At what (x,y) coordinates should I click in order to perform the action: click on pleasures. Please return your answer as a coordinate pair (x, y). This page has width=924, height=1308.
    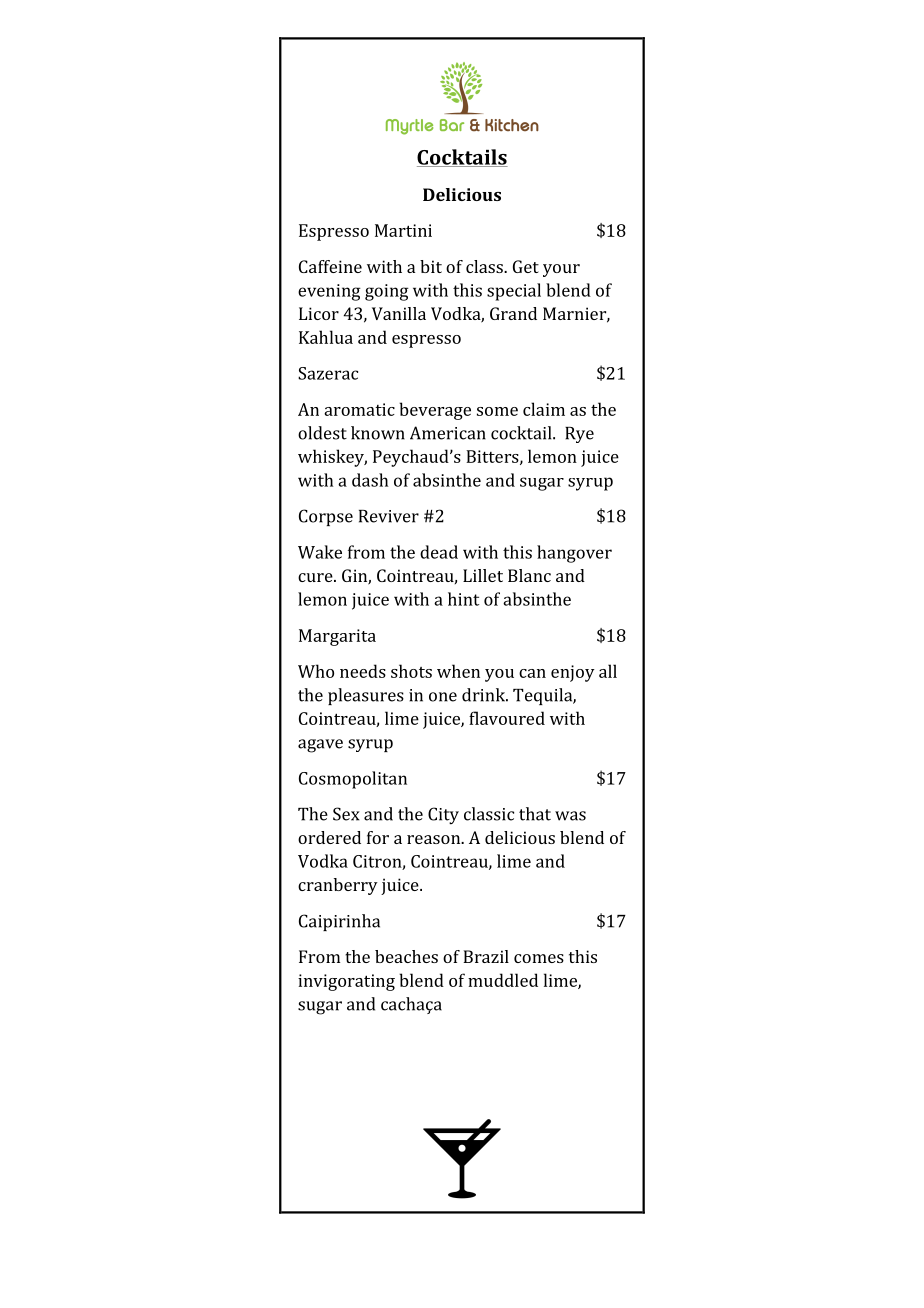
    Looking at the image, I should click on (366, 696).
